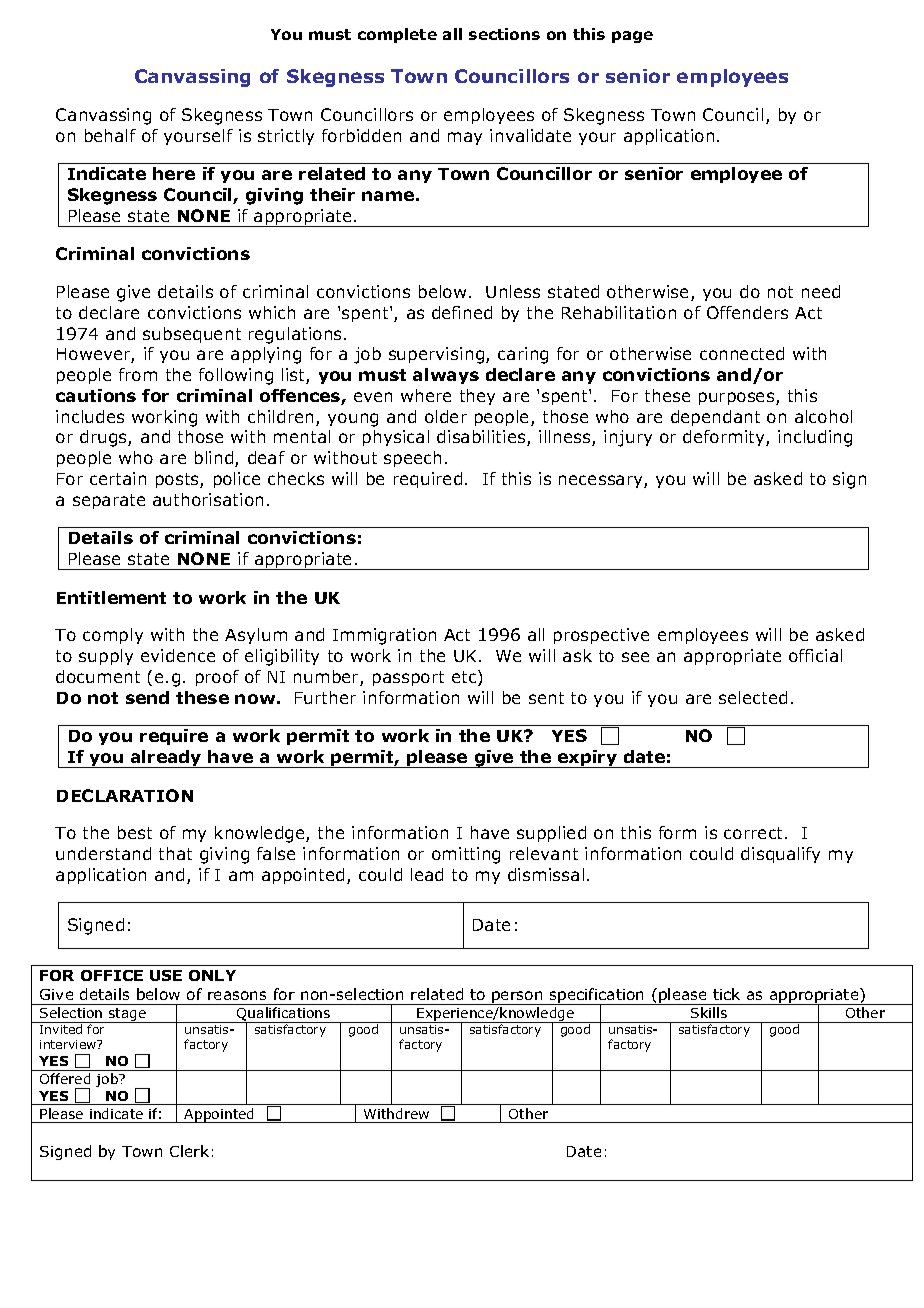 Image resolution: width=924 pixels, height=1308 pixels. What do you see at coordinates (632, 37) in the screenshot?
I see `page` at bounding box center [632, 37].
